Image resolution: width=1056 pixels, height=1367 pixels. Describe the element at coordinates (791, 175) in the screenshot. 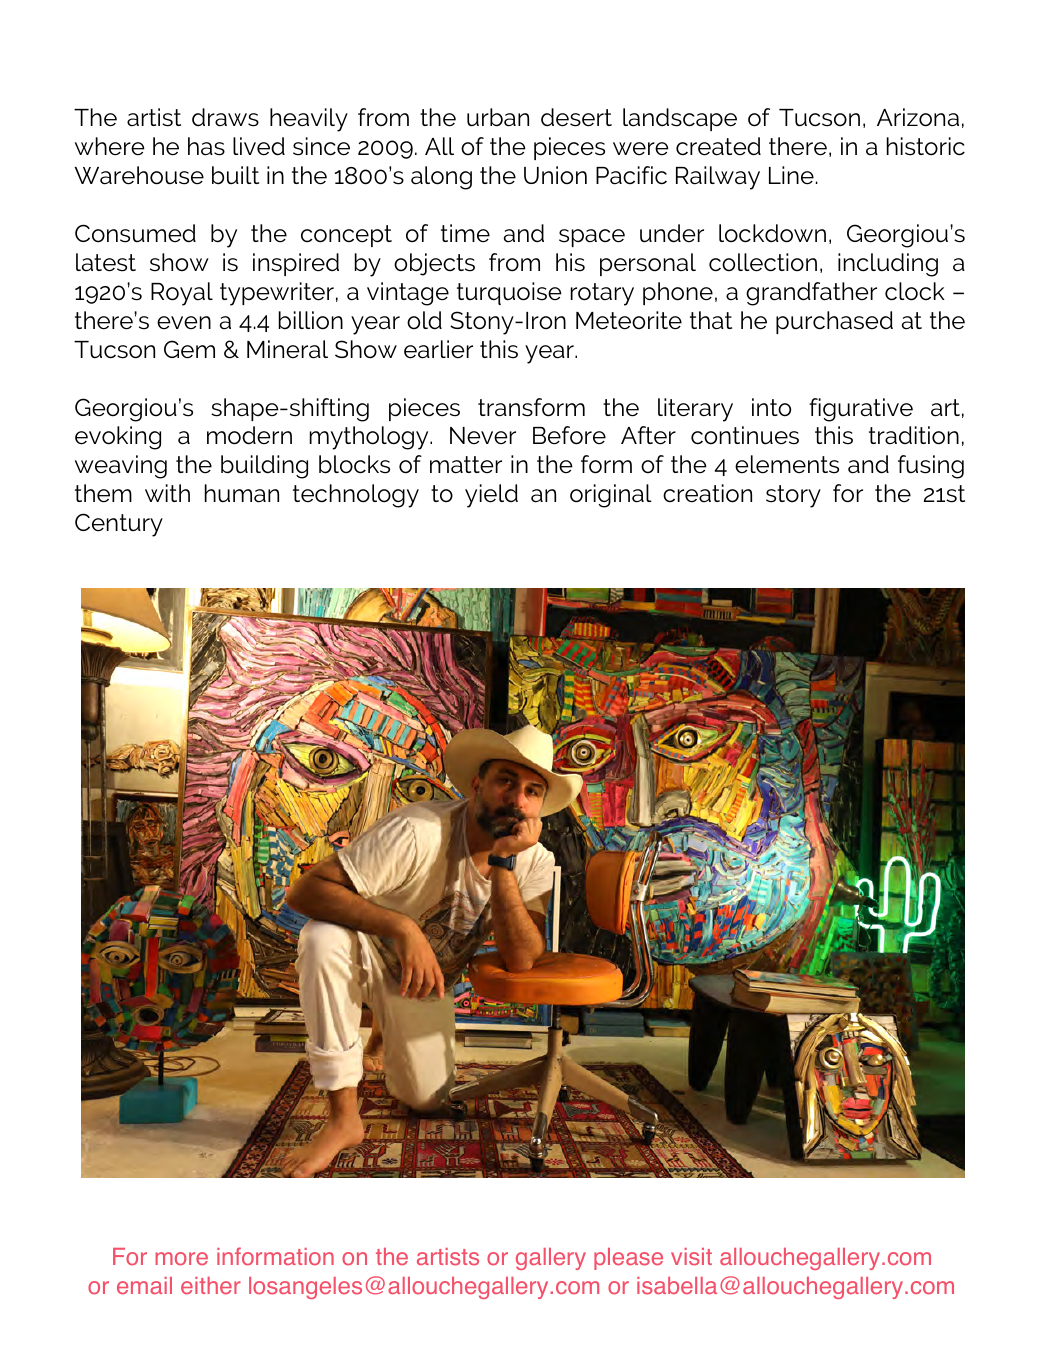

I see `Line` at that location.
